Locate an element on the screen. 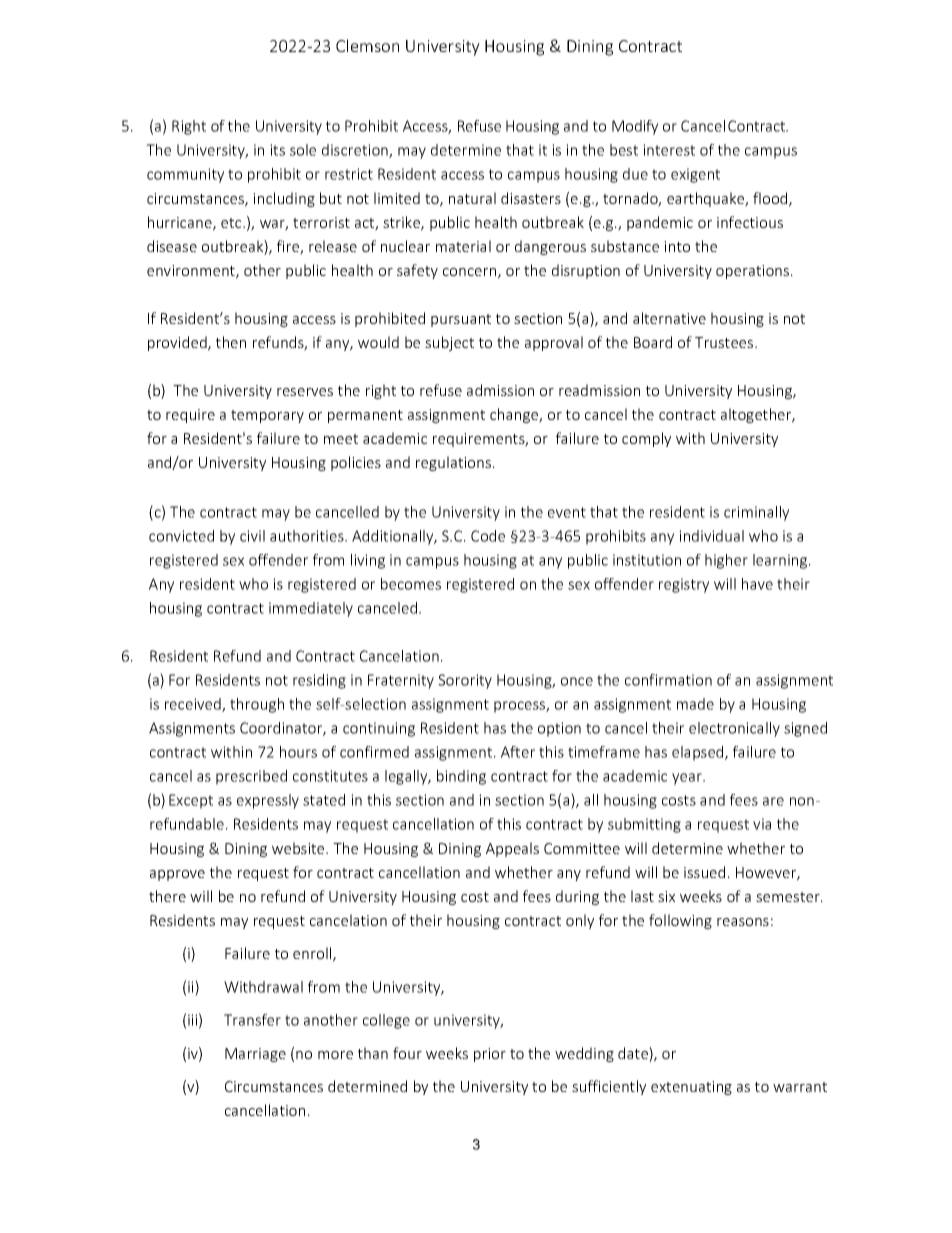  Marriage is located at coordinates (255, 1055).
